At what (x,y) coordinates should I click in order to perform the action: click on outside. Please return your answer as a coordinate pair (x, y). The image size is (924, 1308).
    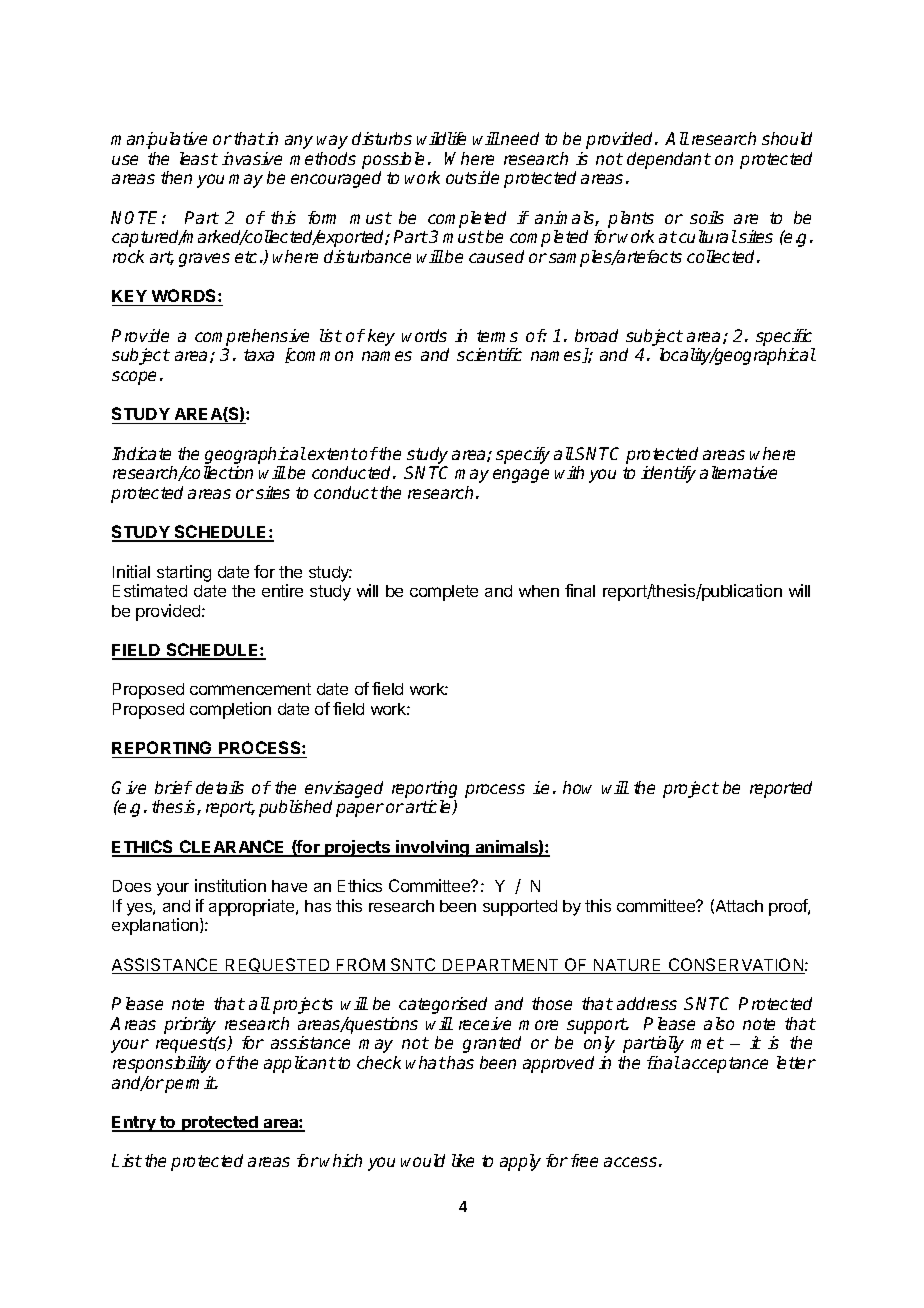
    Looking at the image, I should click on (472, 177).
